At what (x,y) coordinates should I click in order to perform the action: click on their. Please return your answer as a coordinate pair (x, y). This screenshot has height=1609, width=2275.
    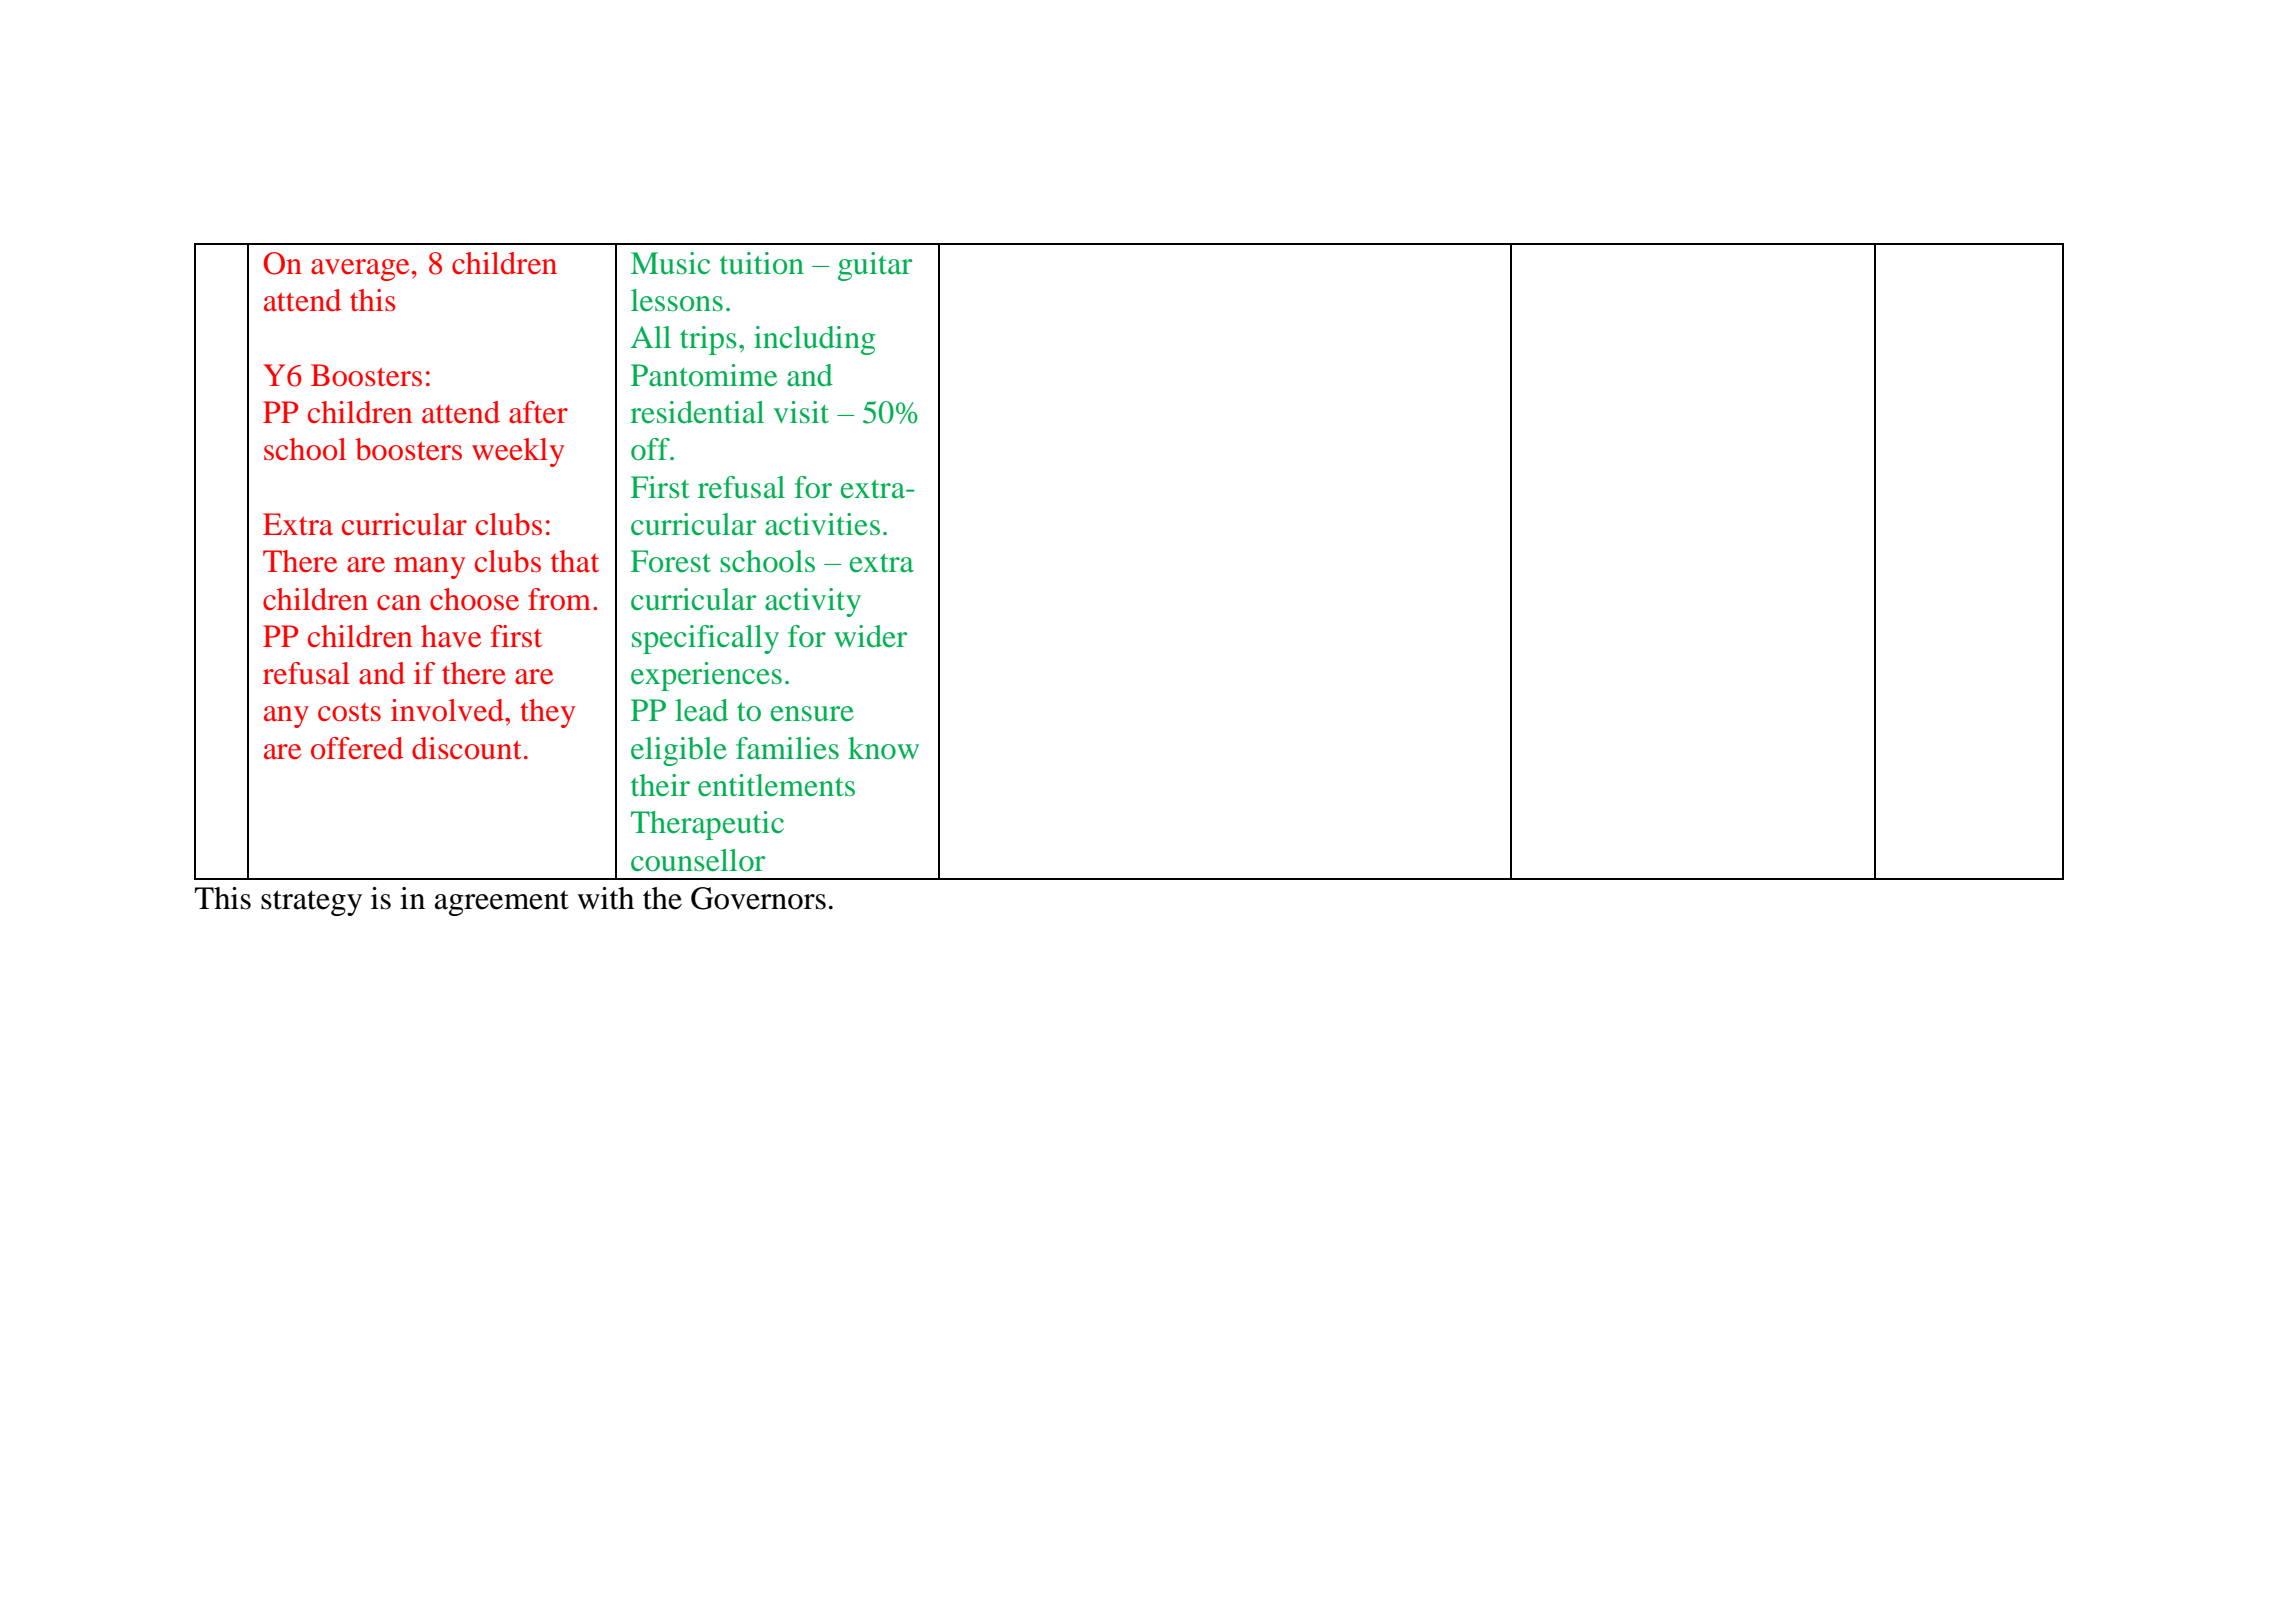
    Looking at the image, I should click on (660, 785).
